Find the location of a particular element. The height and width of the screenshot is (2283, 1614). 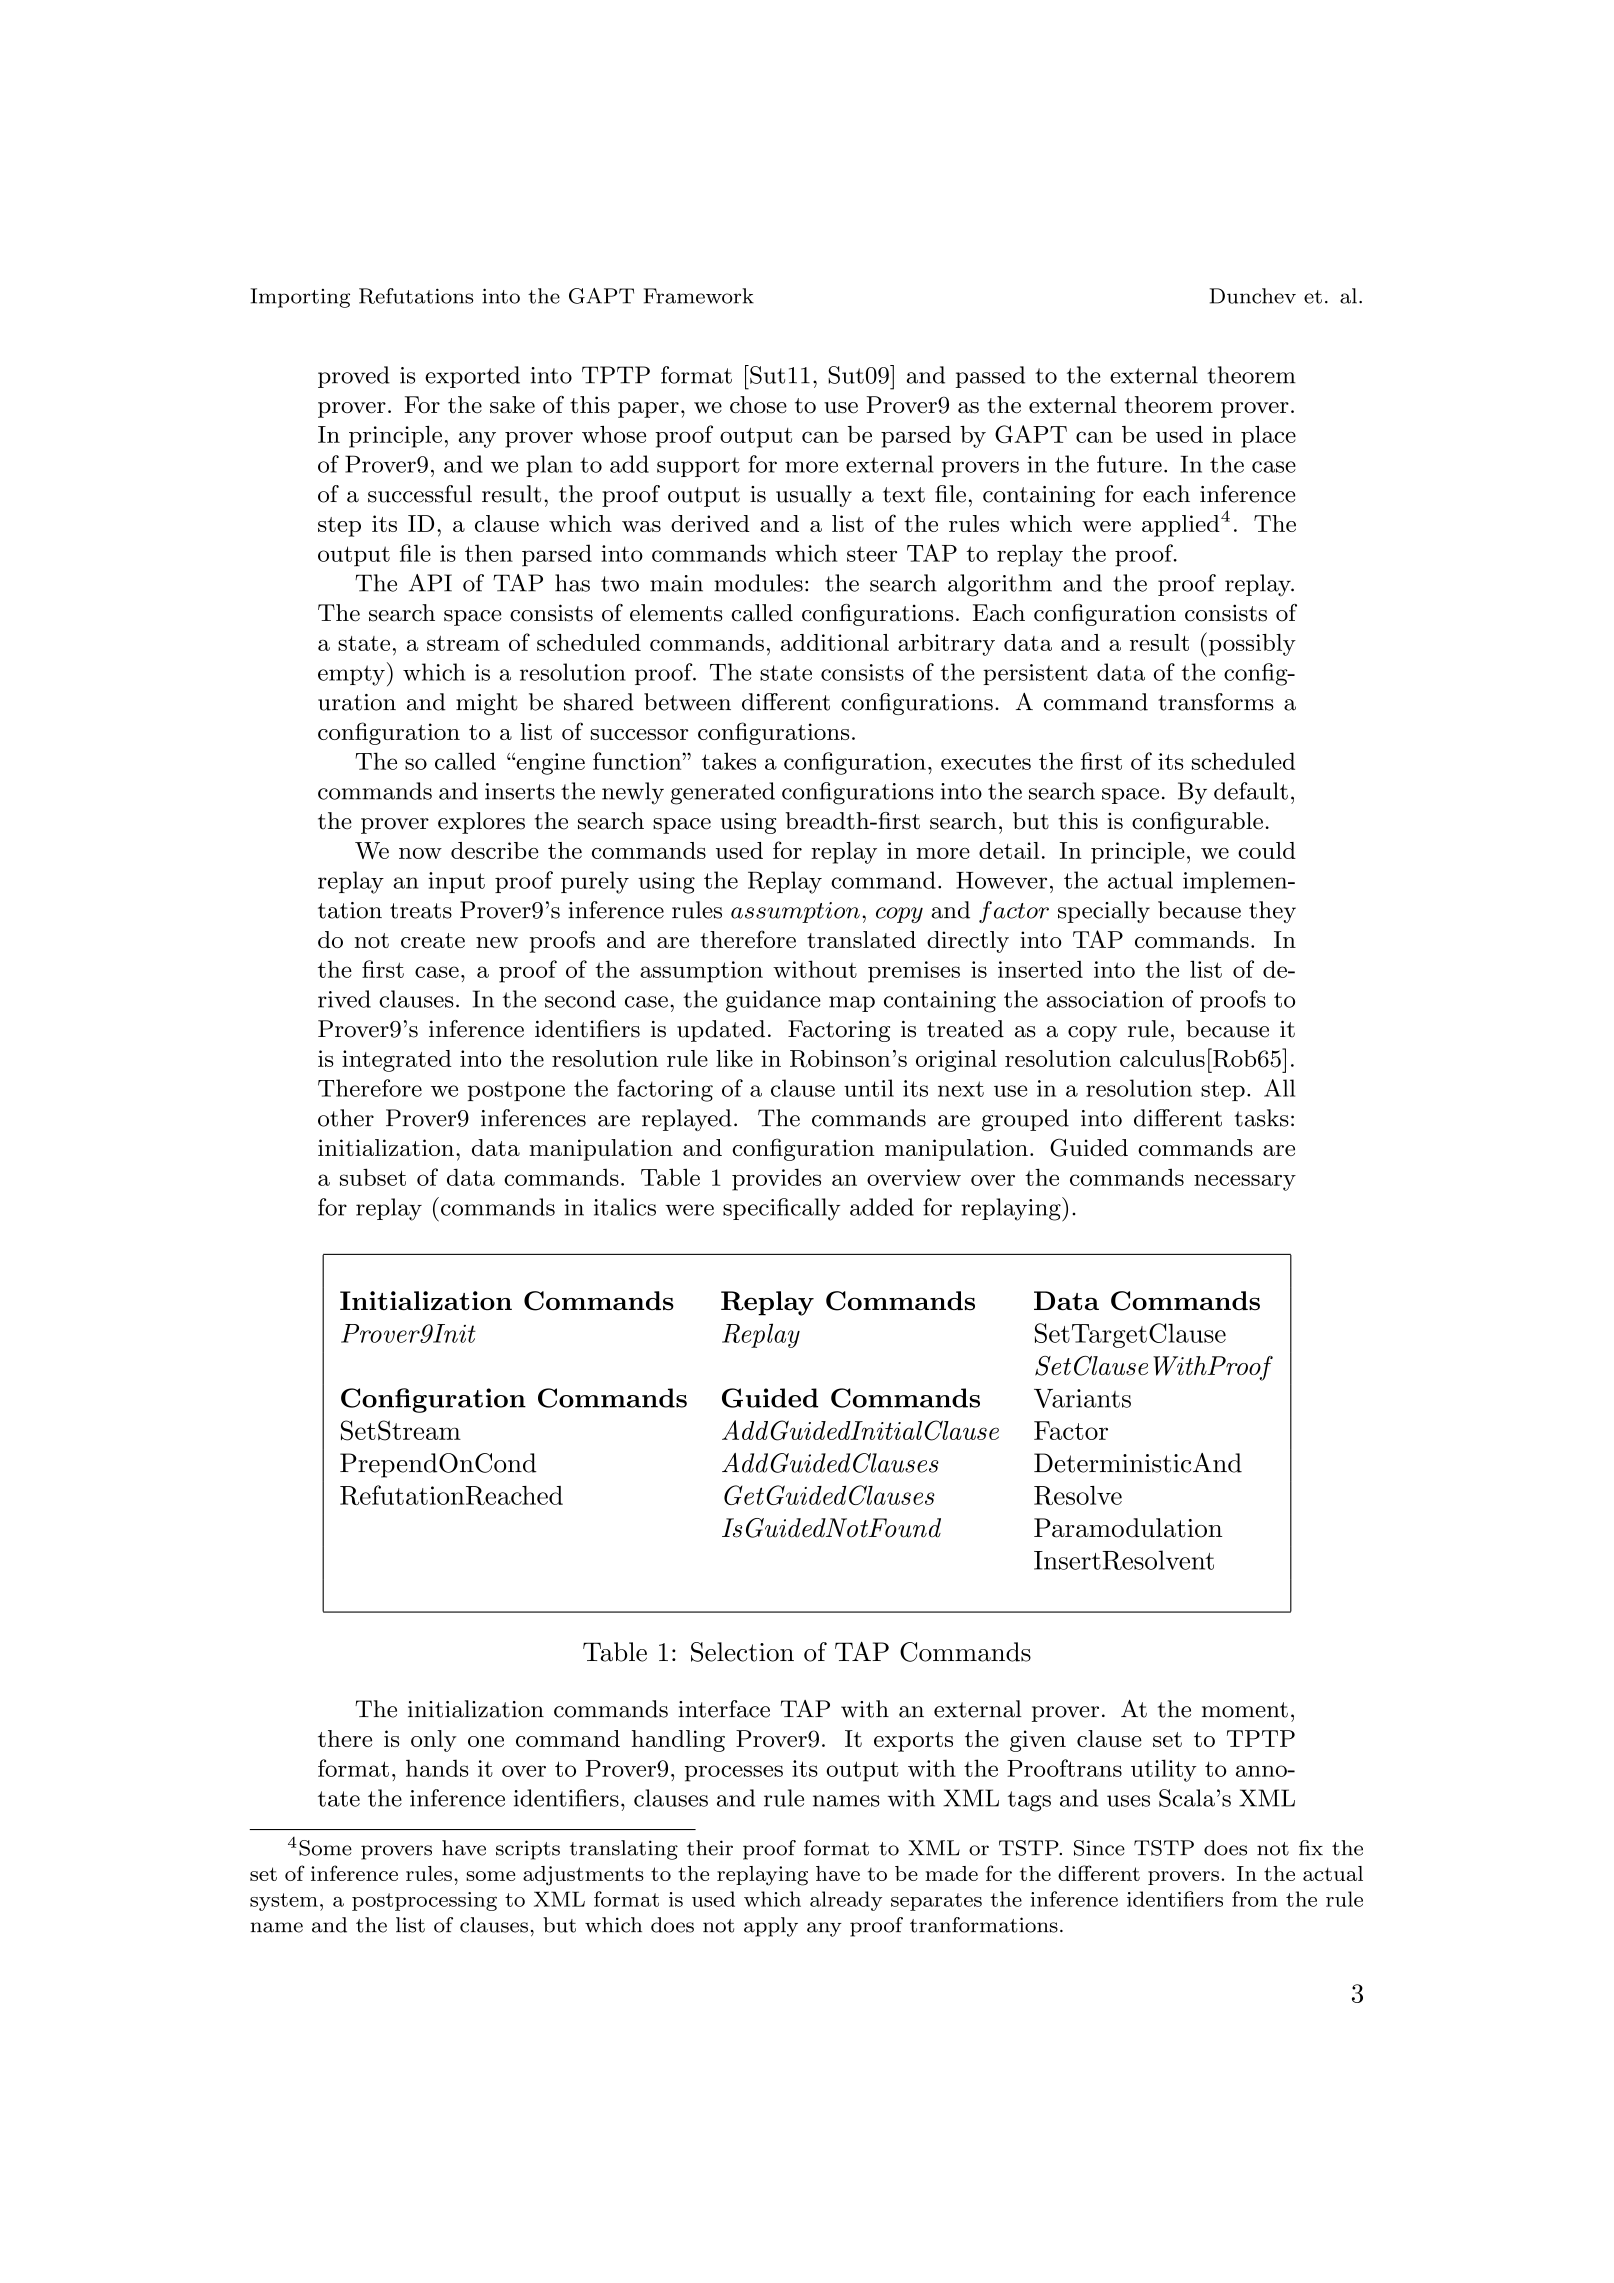

guidance is located at coordinates (773, 1001).
